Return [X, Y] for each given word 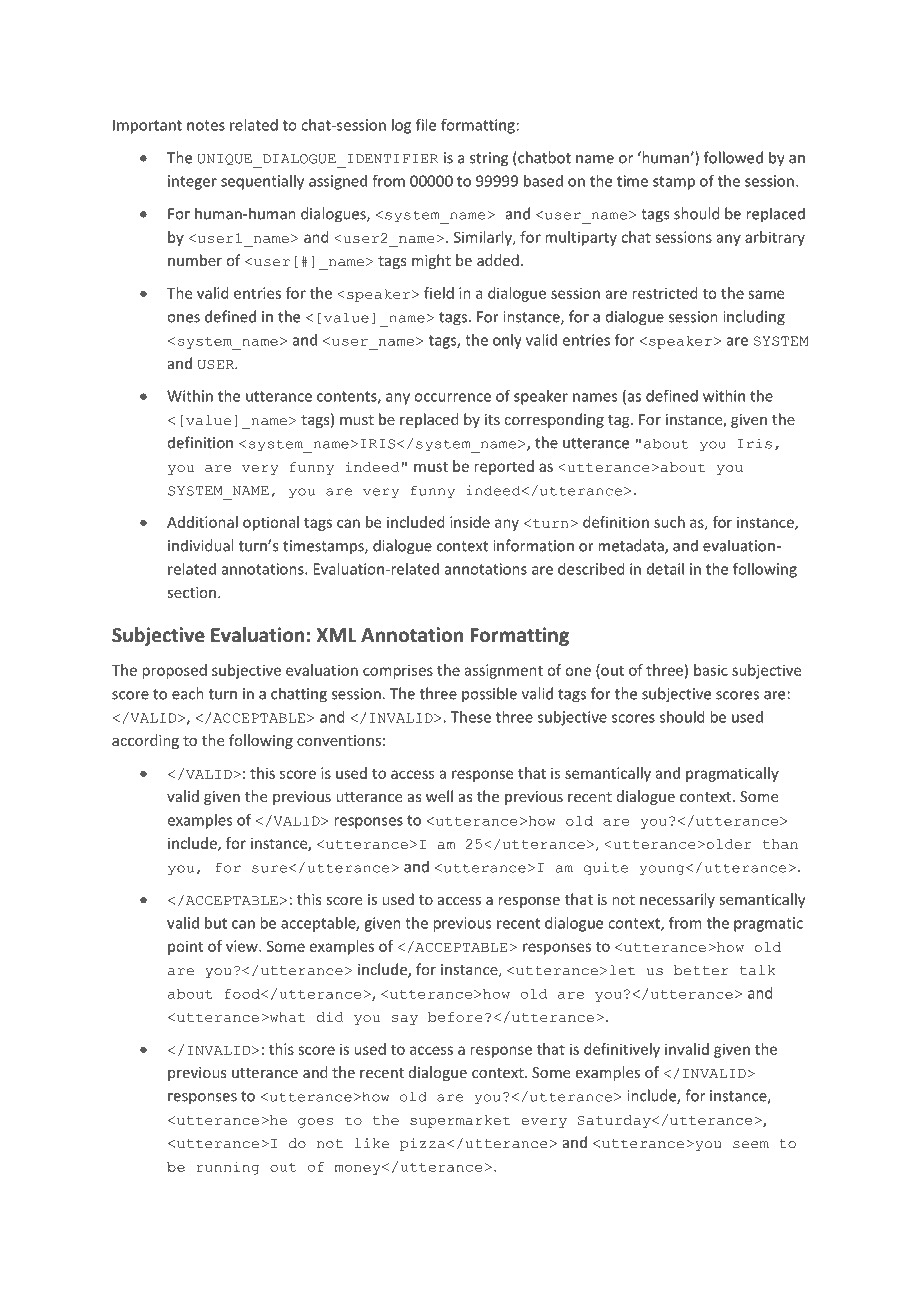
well [439, 796]
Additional [202, 522]
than [780, 844]
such [669, 522]
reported [504, 467]
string [489, 159]
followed [733, 157]
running [228, 1168]
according [145, 741]
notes [206, 125]
